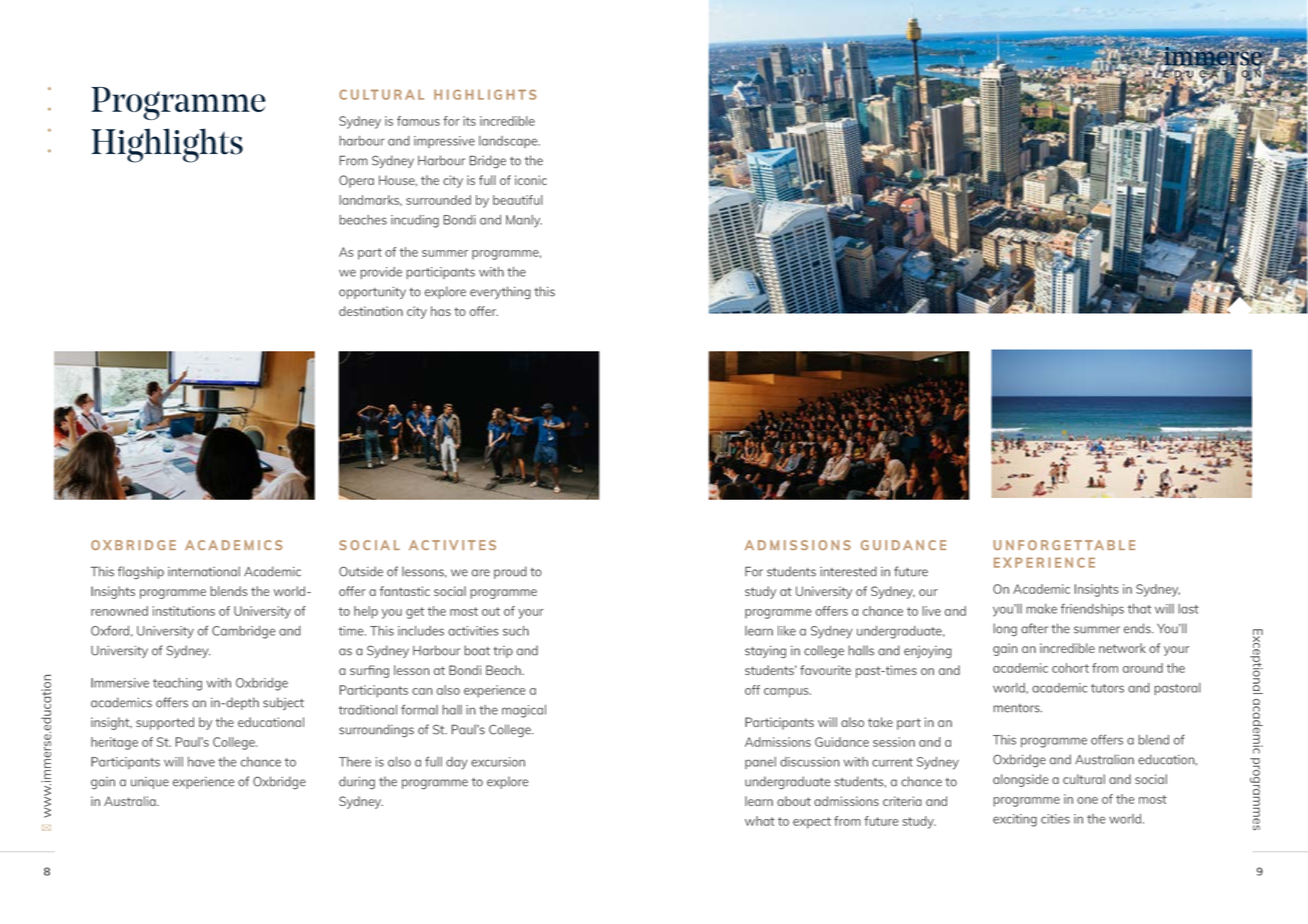  Describe the element at coordinates (452, 545) in the screenshot. I see `ACTIVITES` at that location.
